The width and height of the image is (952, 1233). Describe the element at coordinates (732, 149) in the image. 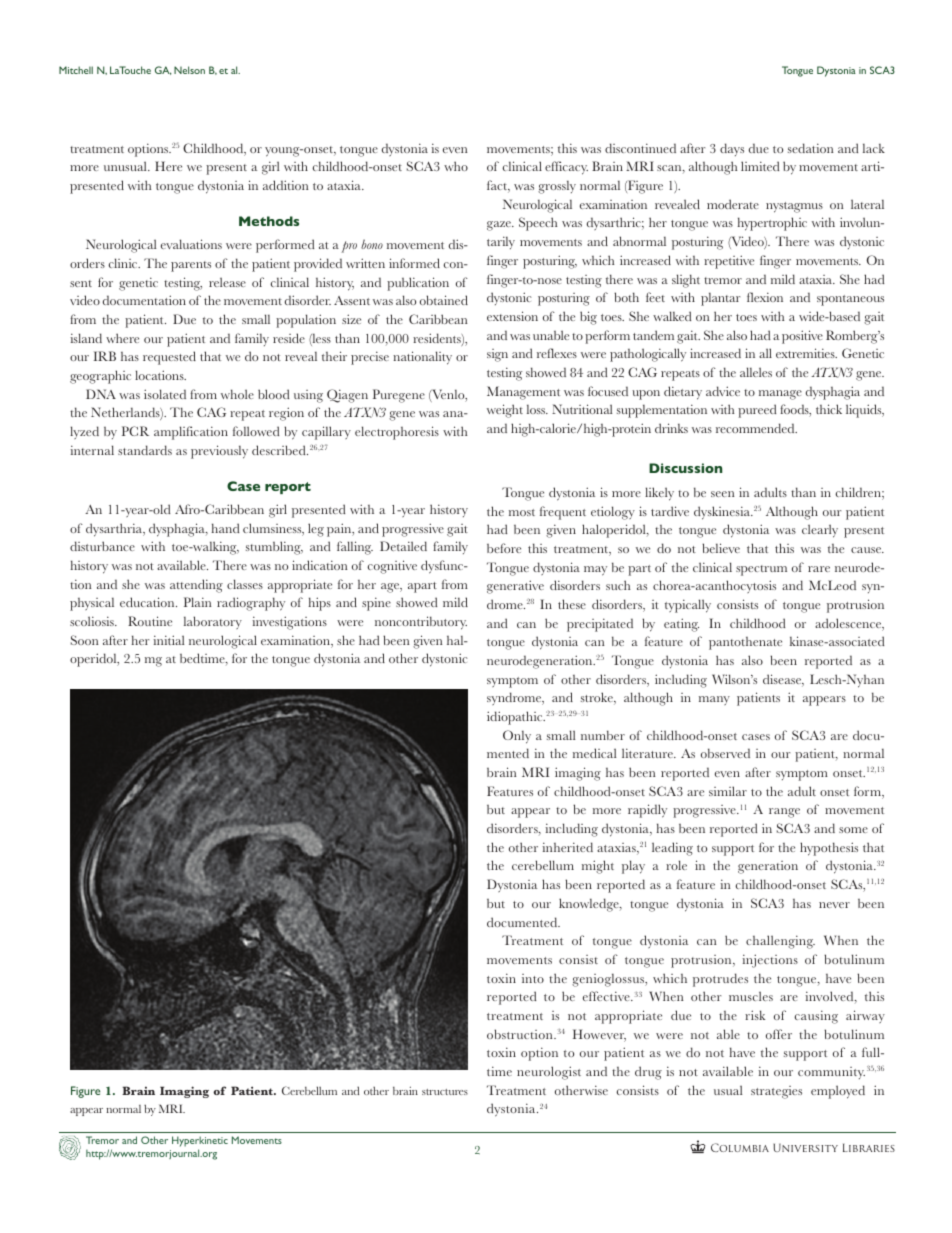

I see `days` at that location.
